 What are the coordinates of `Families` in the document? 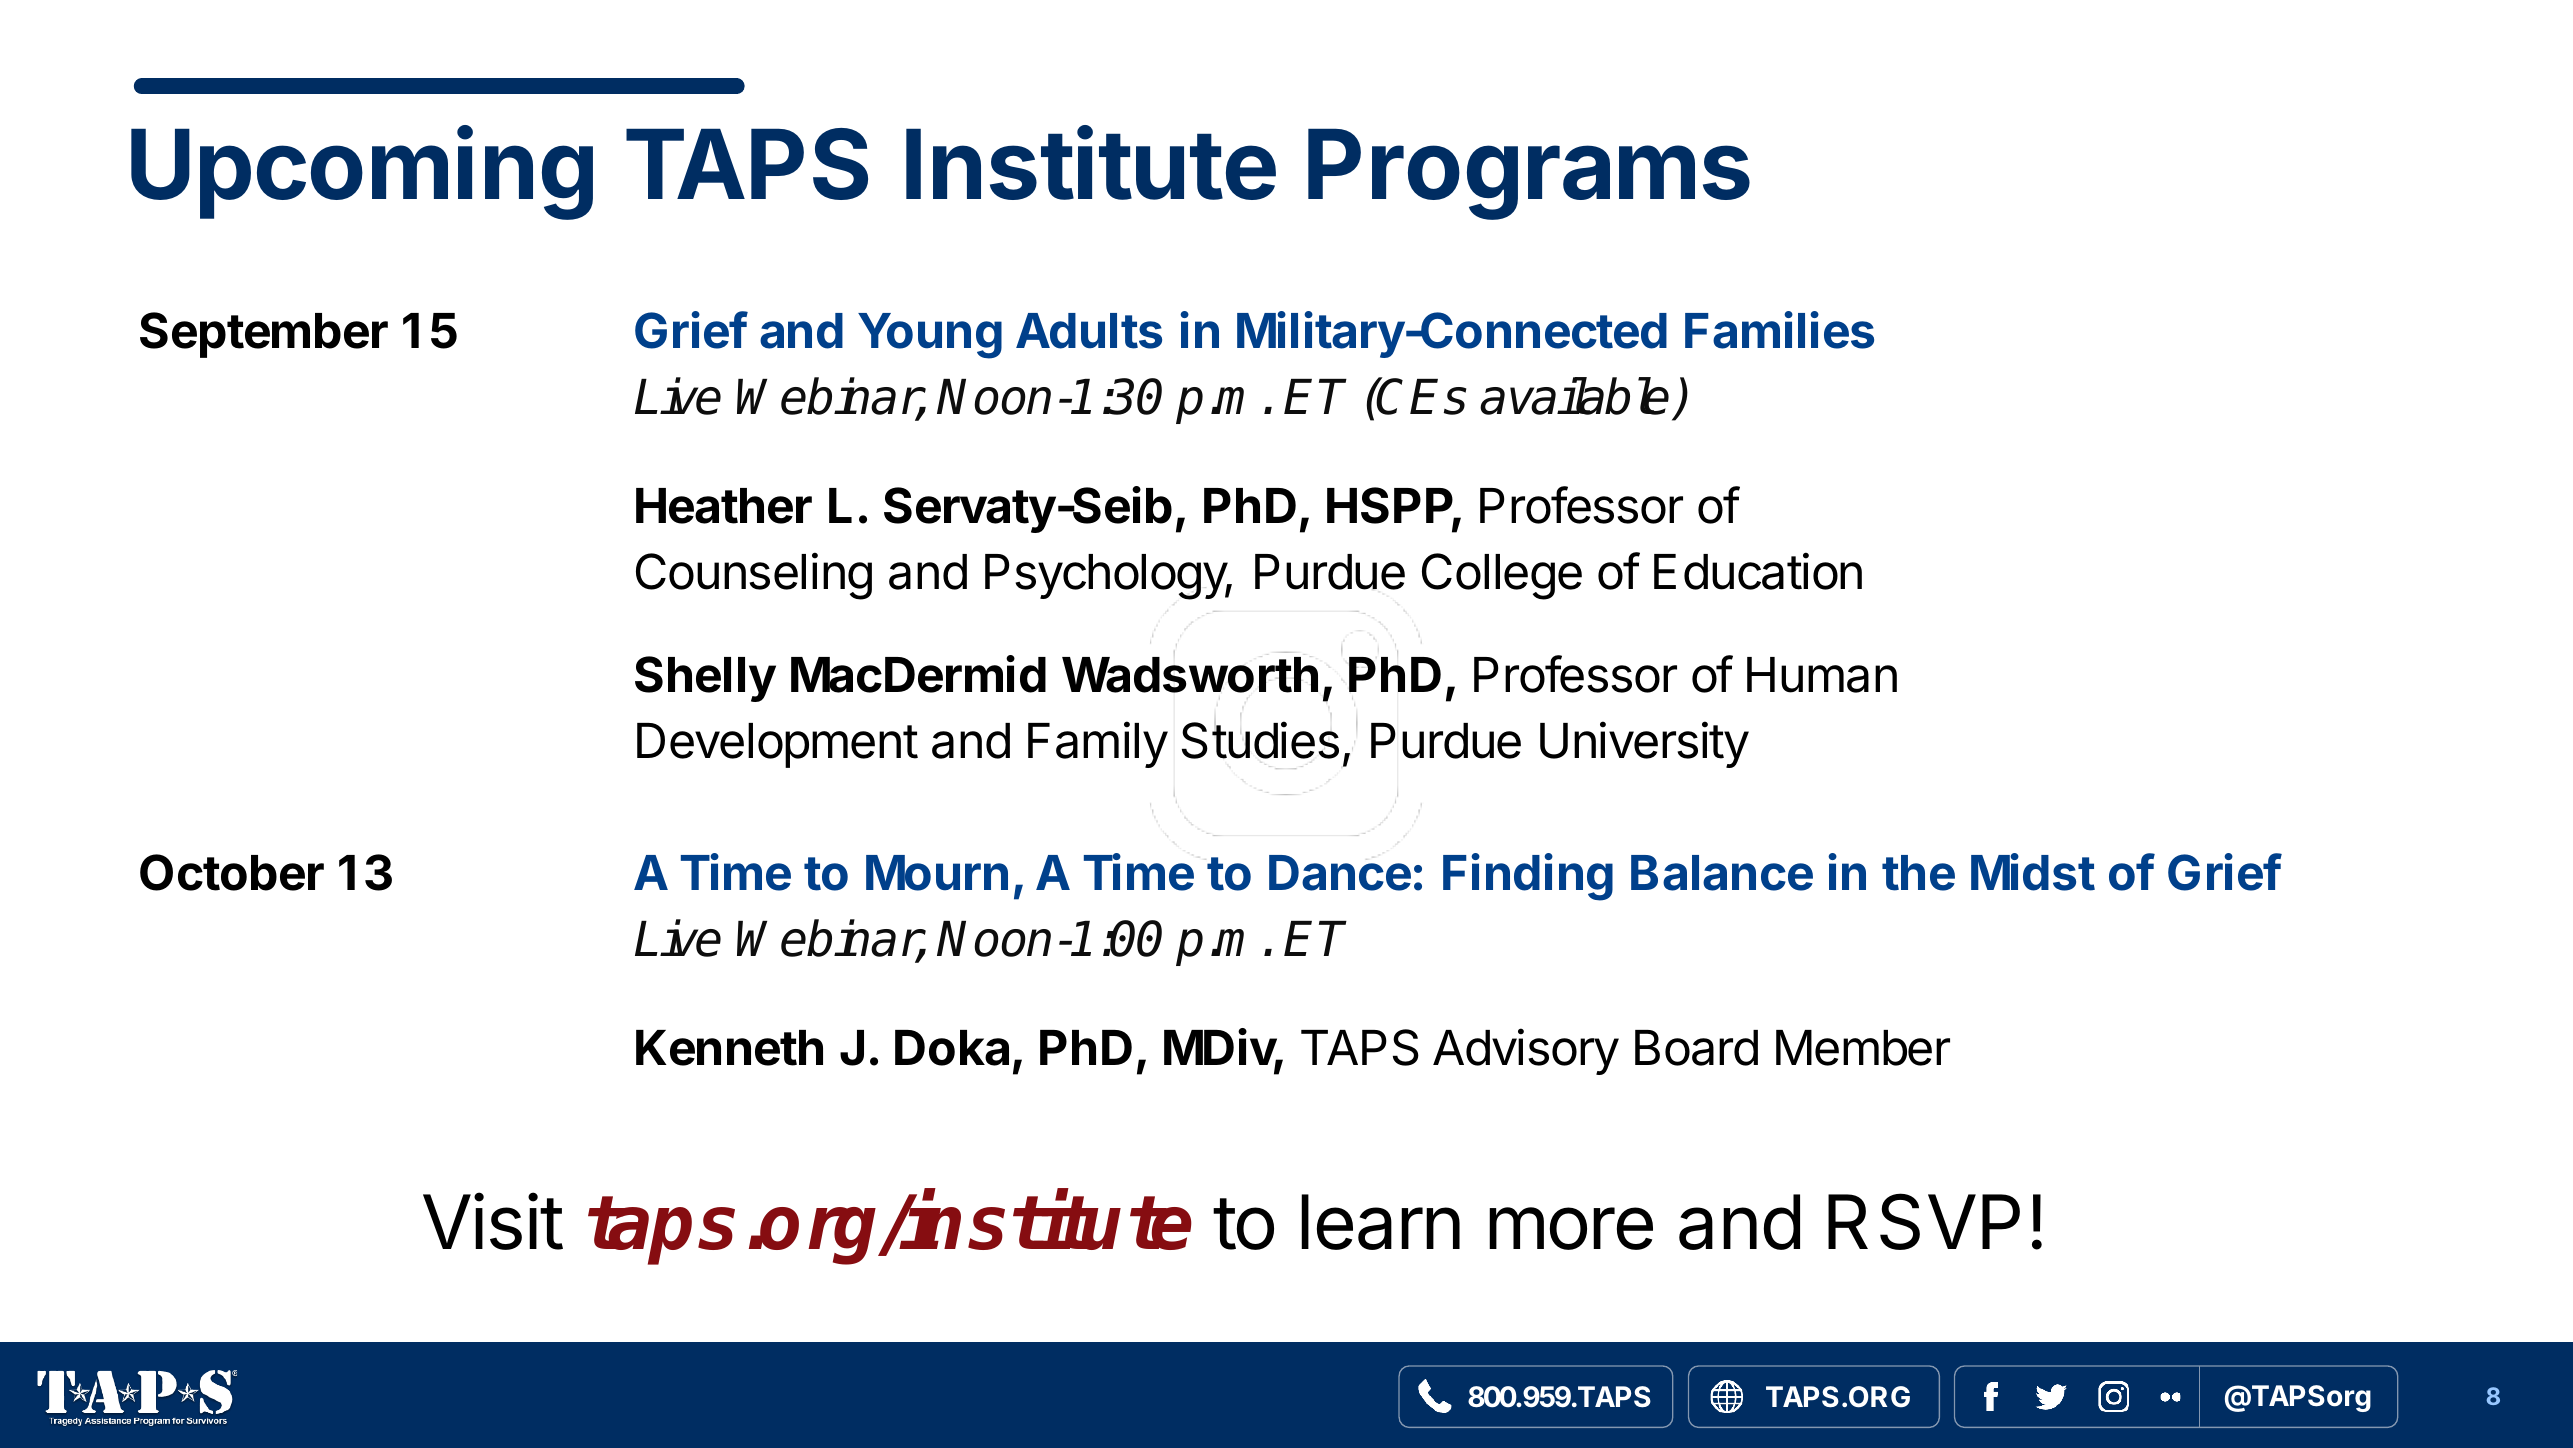 It's located at (1779, 330).
